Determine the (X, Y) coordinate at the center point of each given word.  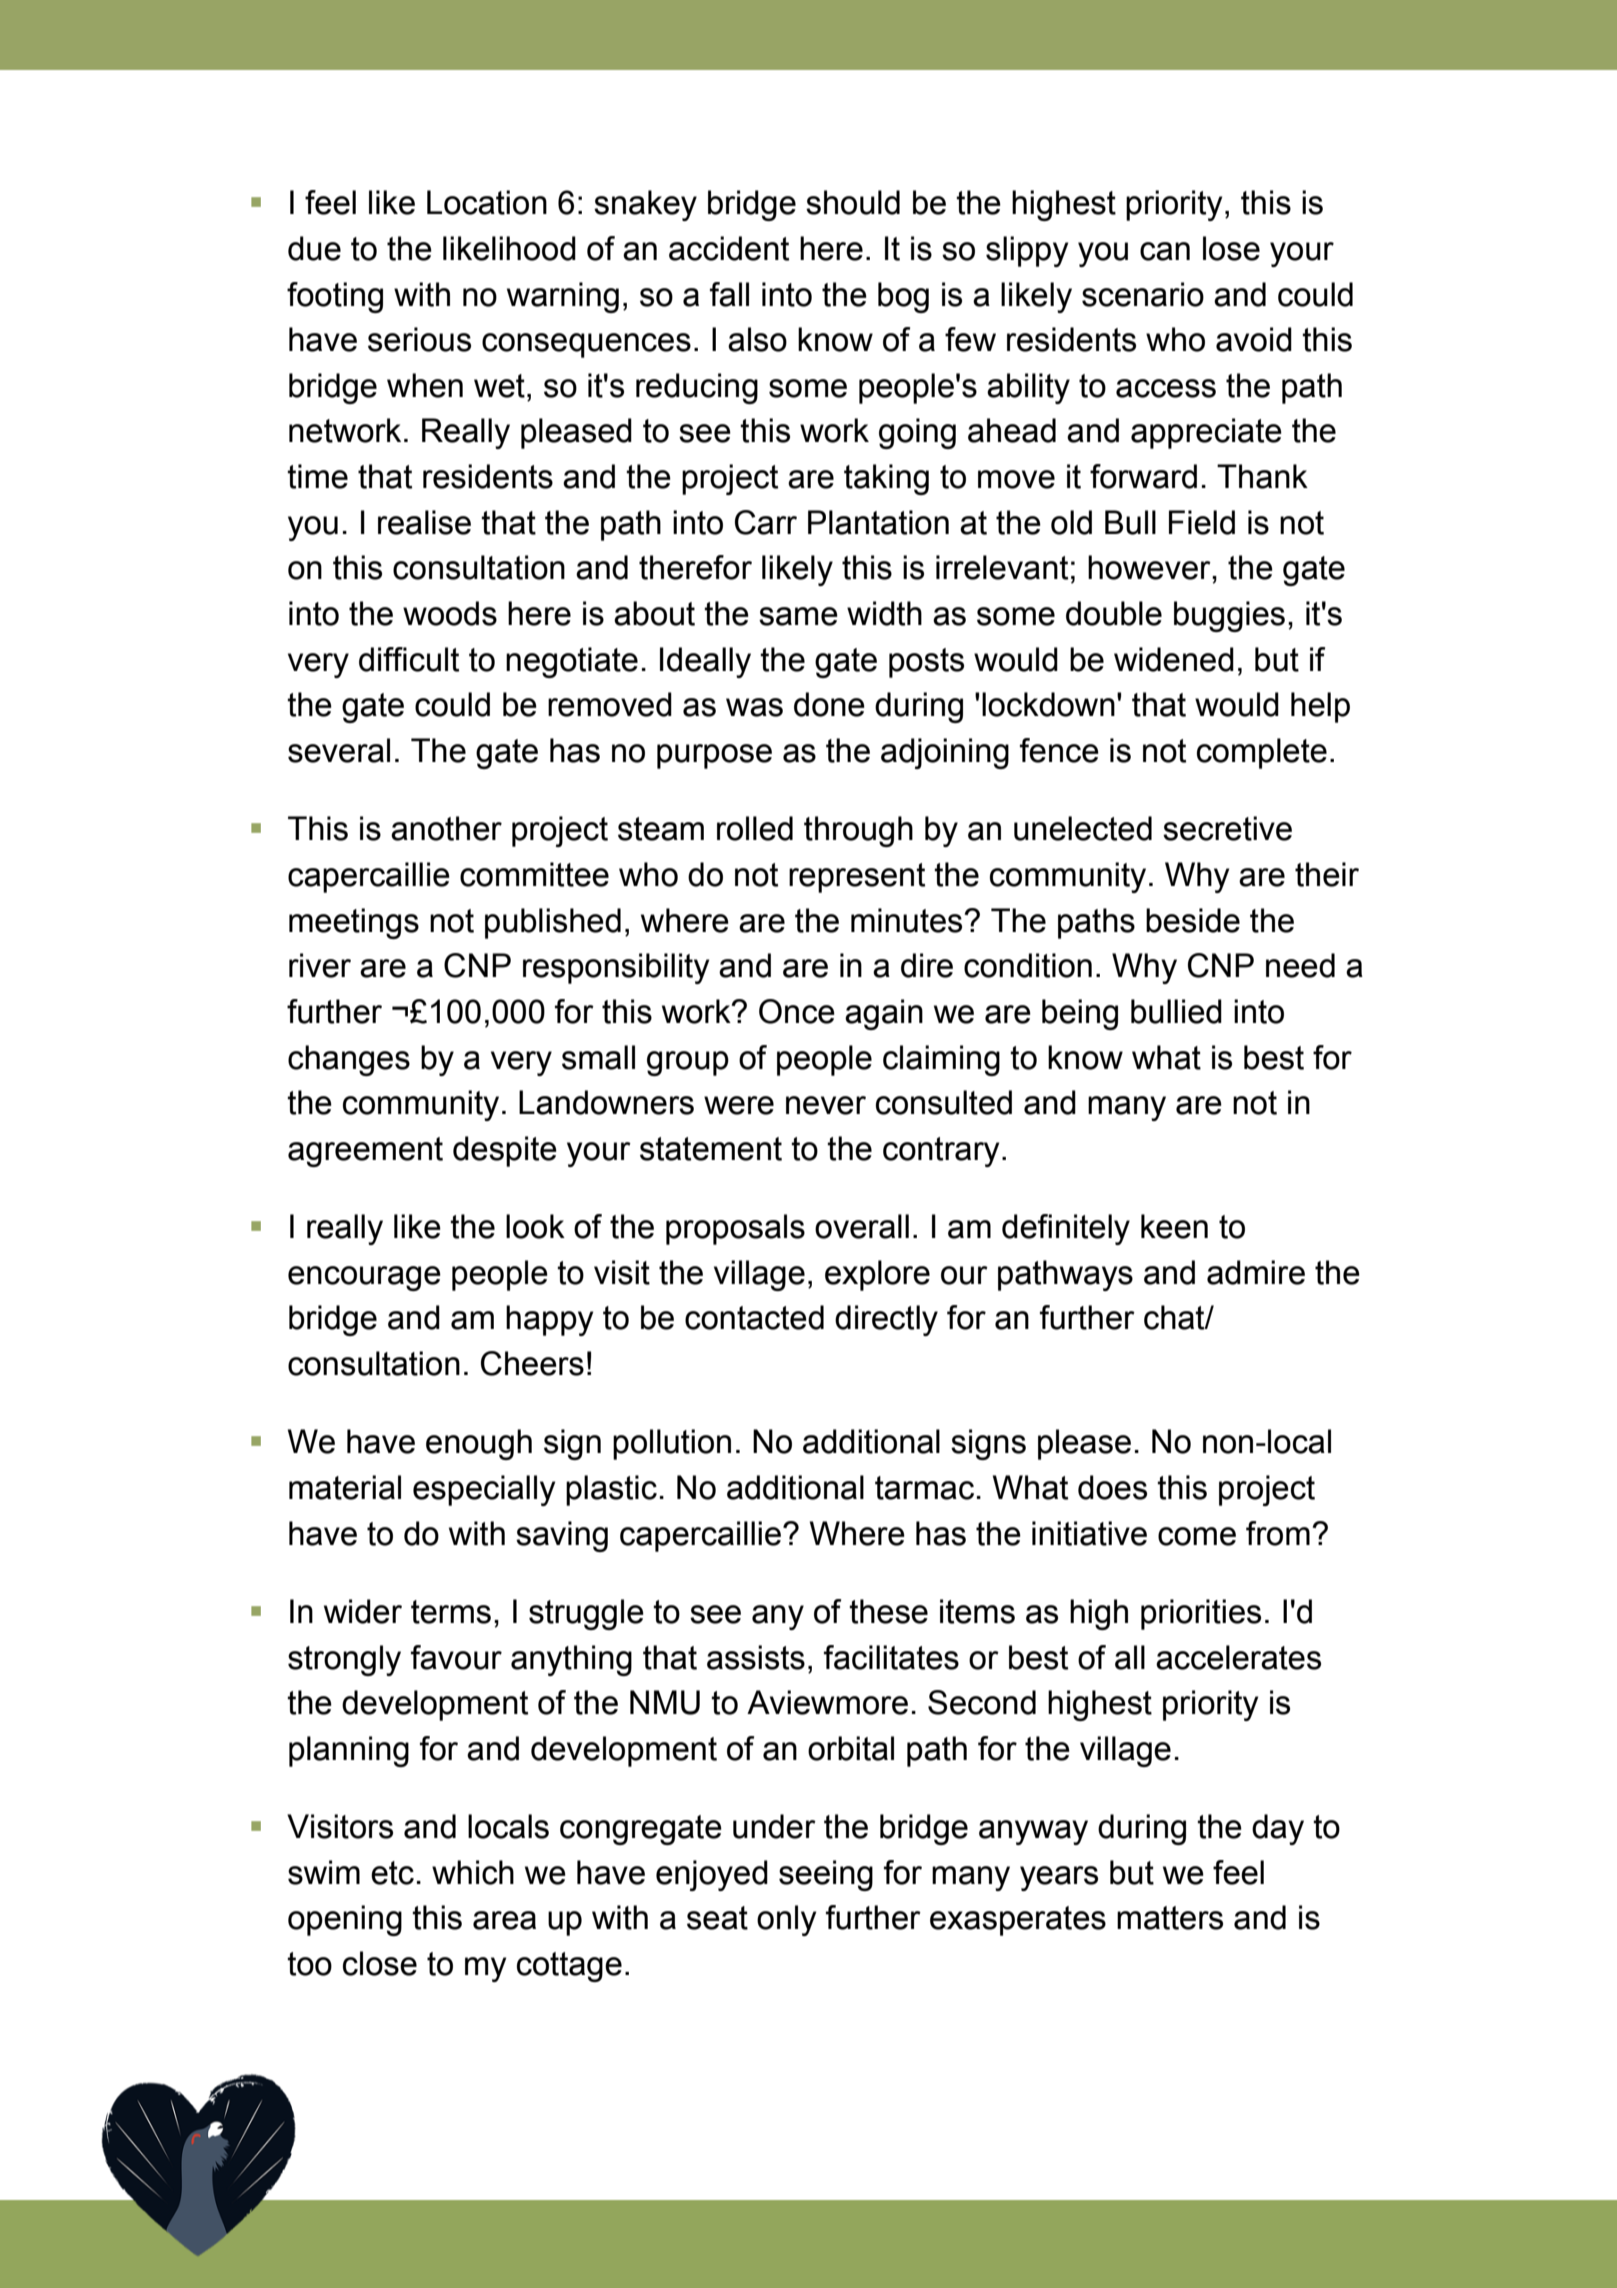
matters (1170, 1918)
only (786, 1920)
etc (392, 1873)
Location (487, 202)
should (853, 202)
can (1165, 251)
